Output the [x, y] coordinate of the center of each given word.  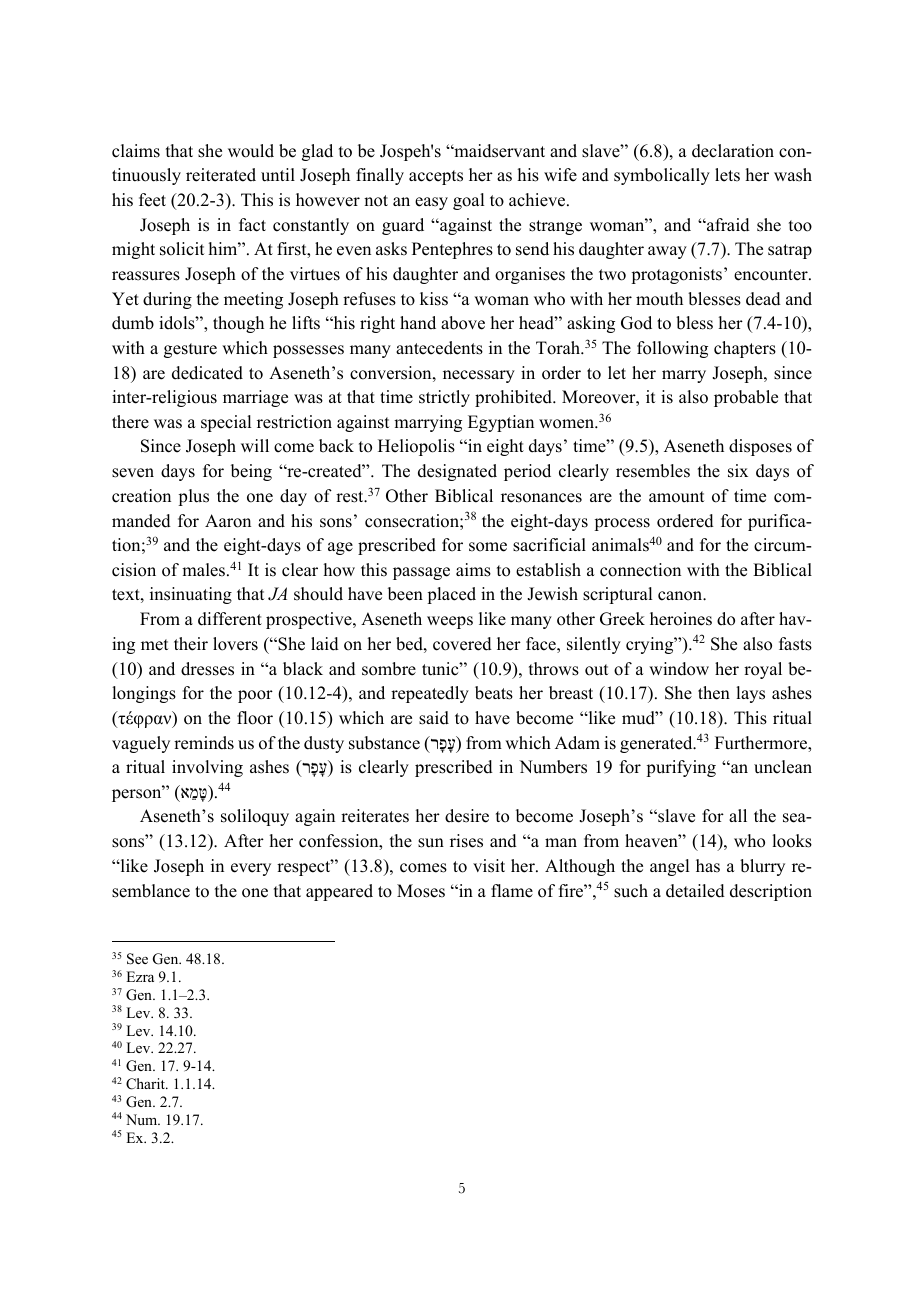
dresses [207, 669]
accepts [436, 177]
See [137, 959]
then [714, 693]
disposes [760, 447]
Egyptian [501, 423]
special [226, 423]
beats [494, 693]
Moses [421, 891]
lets [727, 175]
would [251, 151]
